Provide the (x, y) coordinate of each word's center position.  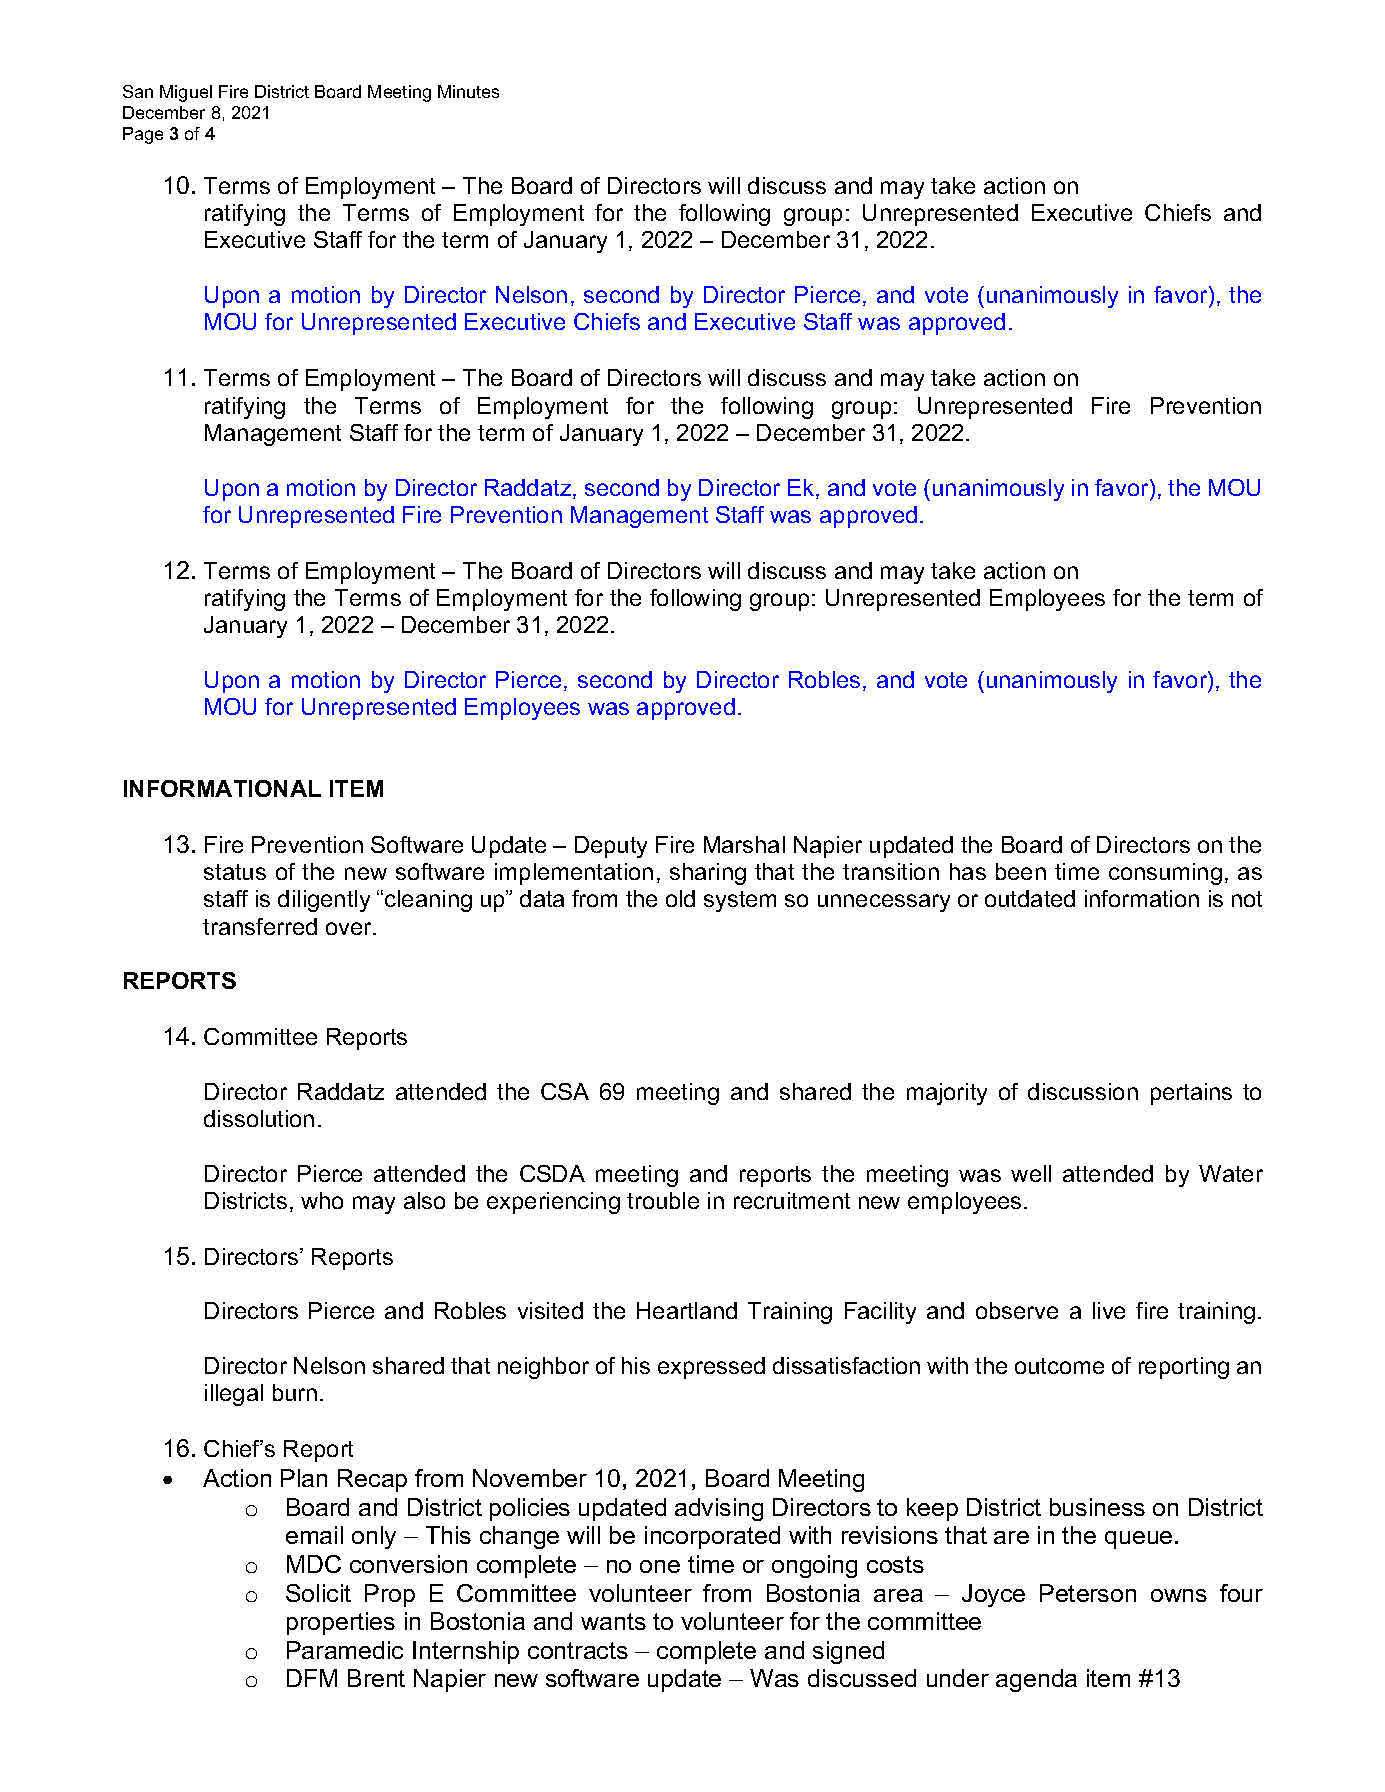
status (235, 872)
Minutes (468, 91)
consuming (1165, 874)
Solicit (318, 1593)
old (680, 898)
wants (613, 1621)
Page (143, 135)
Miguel (186, 93)
